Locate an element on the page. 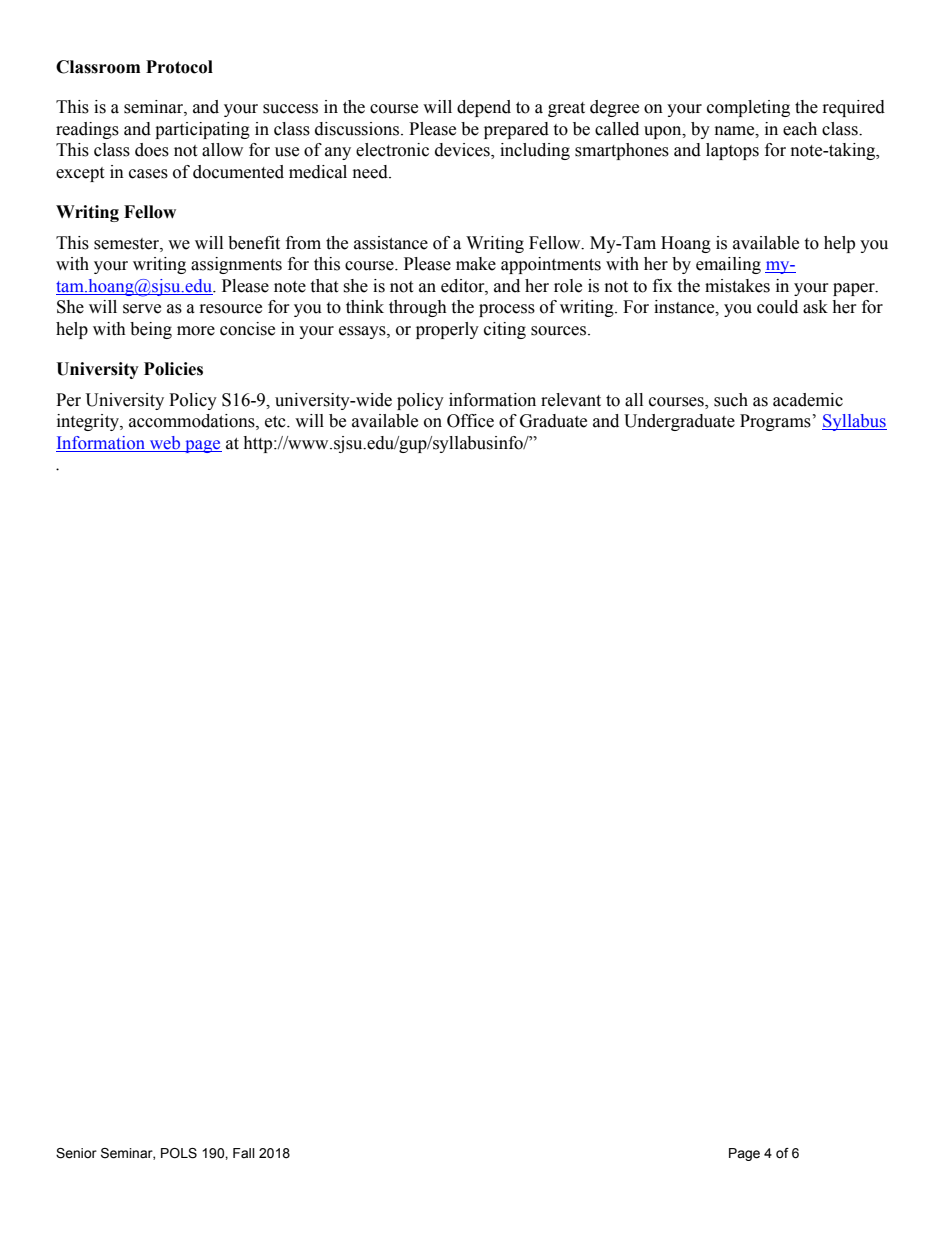 The height and width of the page is (1233, 952). Fall is located at coordinates (244, 1153).
